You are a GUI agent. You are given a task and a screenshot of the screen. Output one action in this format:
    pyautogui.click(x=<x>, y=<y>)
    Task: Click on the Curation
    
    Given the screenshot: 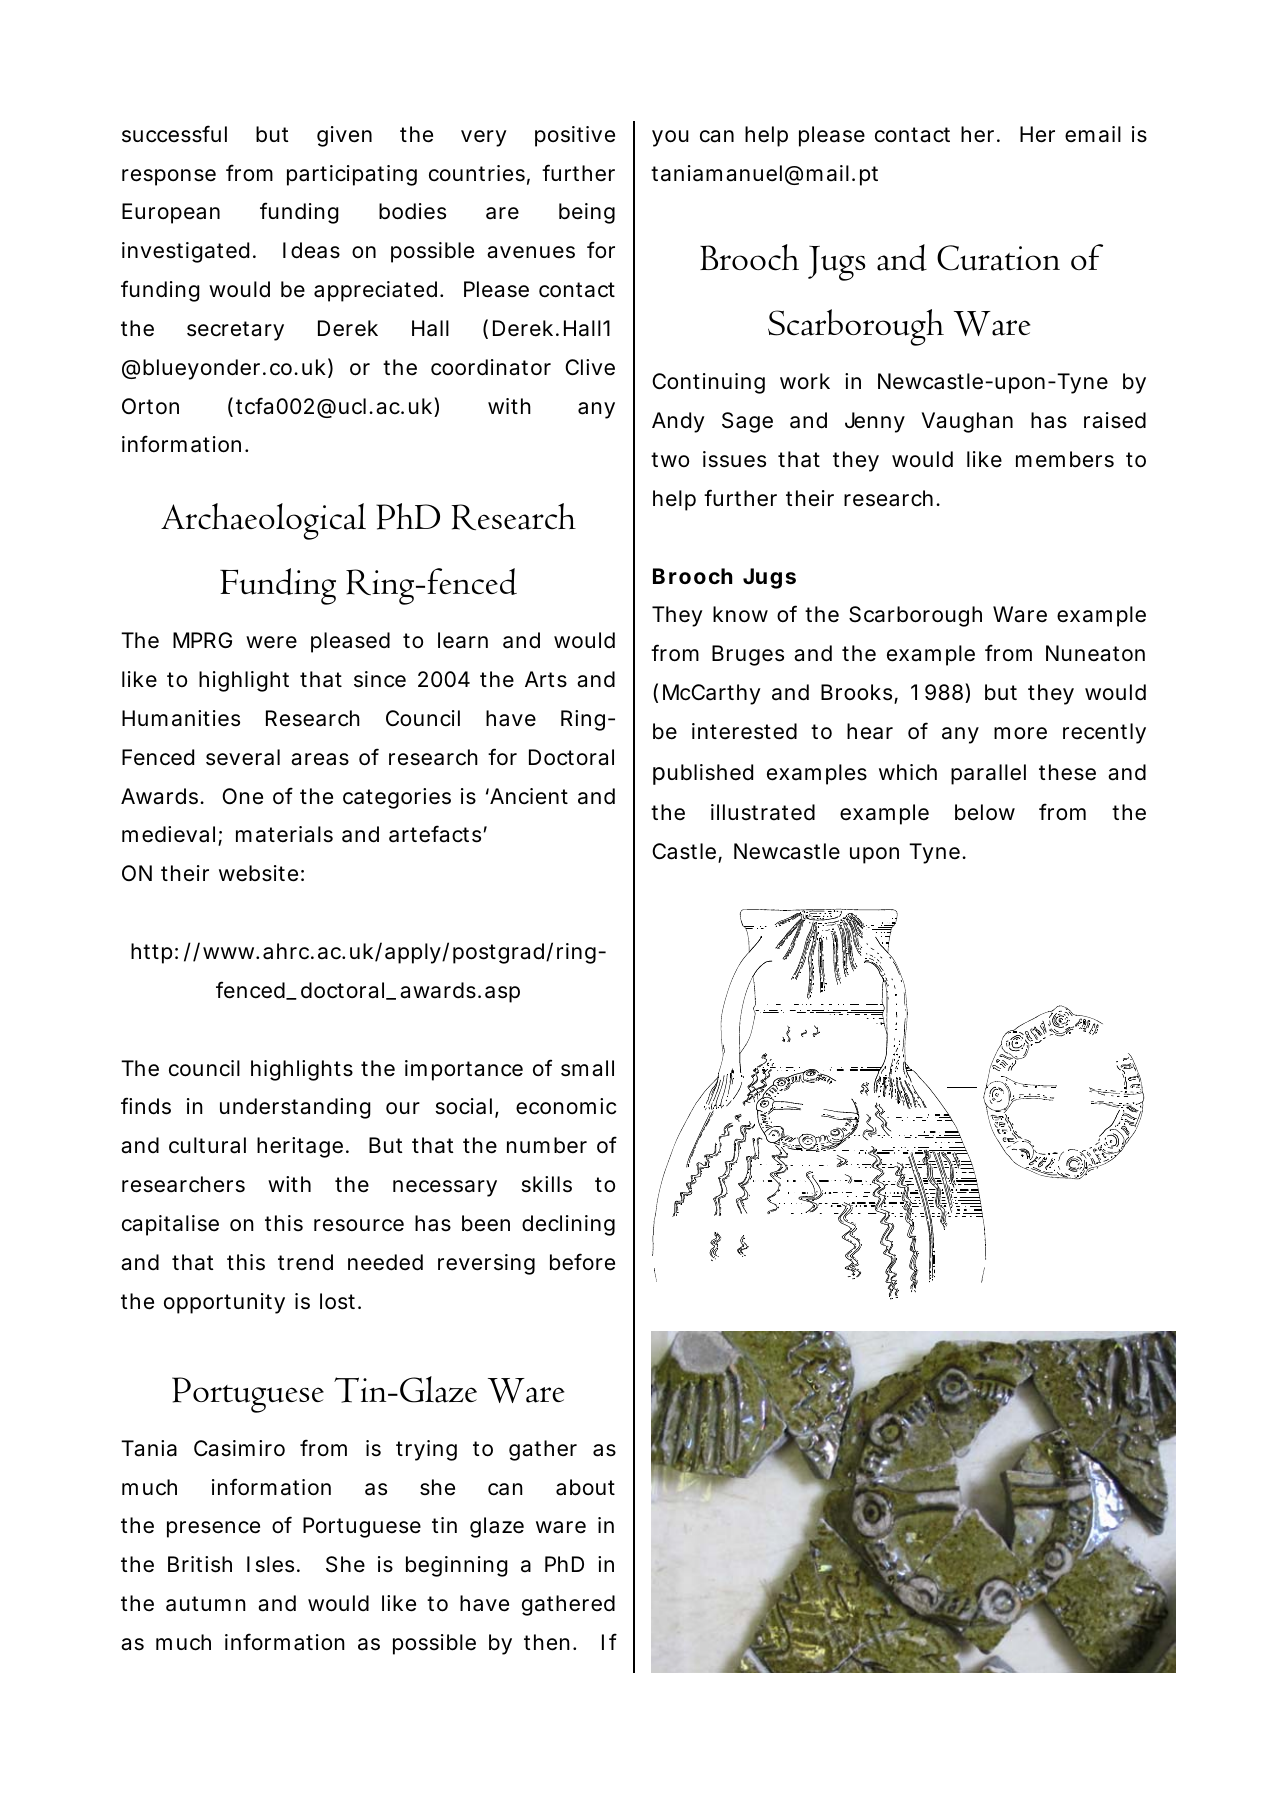 What is the action you would take?
    pyautogui.click(x=998, y=258)
